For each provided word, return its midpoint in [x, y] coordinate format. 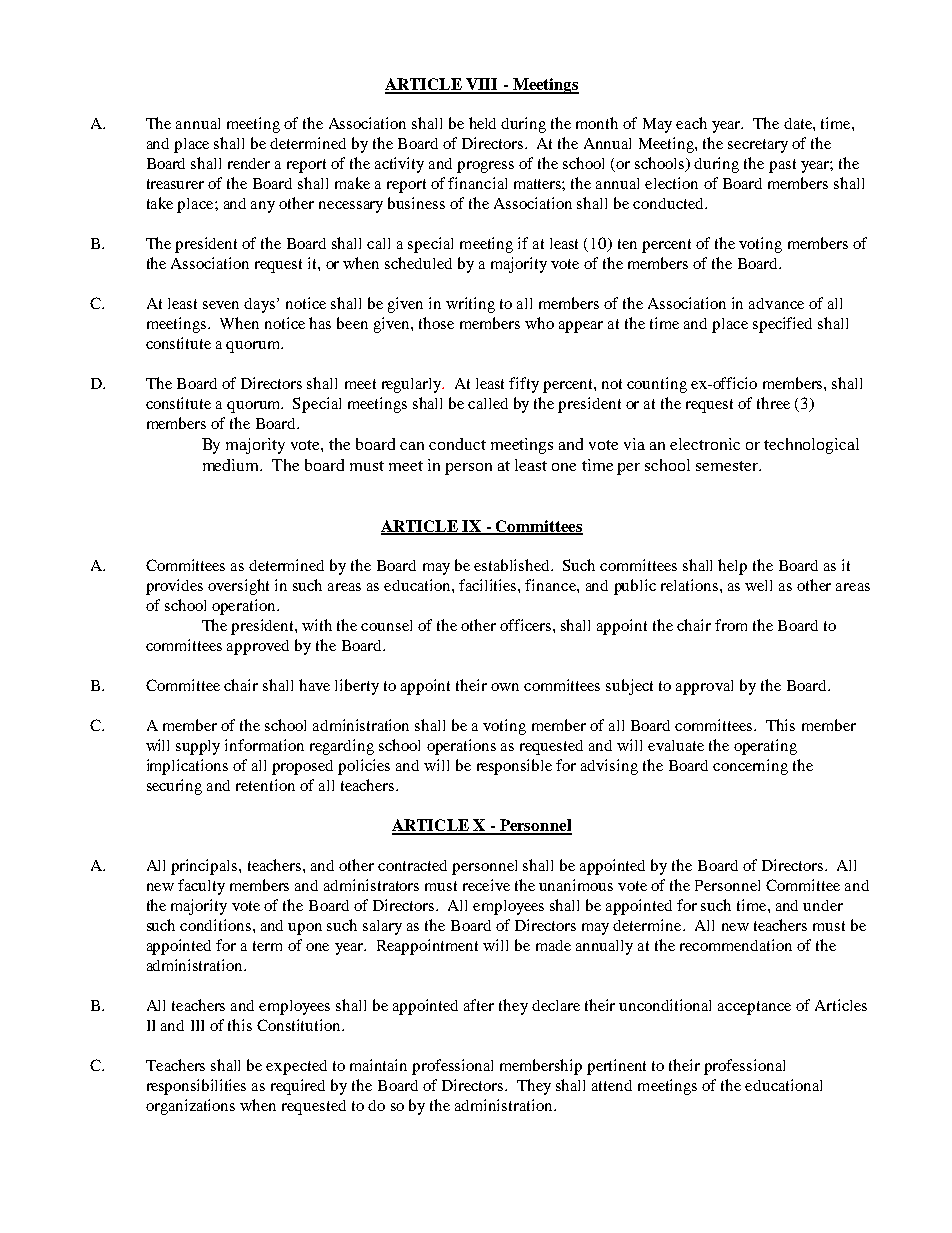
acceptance [754, 1008]
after [479, 1005]
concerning [750, 767]
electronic [705, 444]
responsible [514, 767]
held [482, 123]
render [249, 163]
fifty [524, 385]
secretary [758, 146]
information [264, 745]
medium [232, 465]
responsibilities [196, 1087]
